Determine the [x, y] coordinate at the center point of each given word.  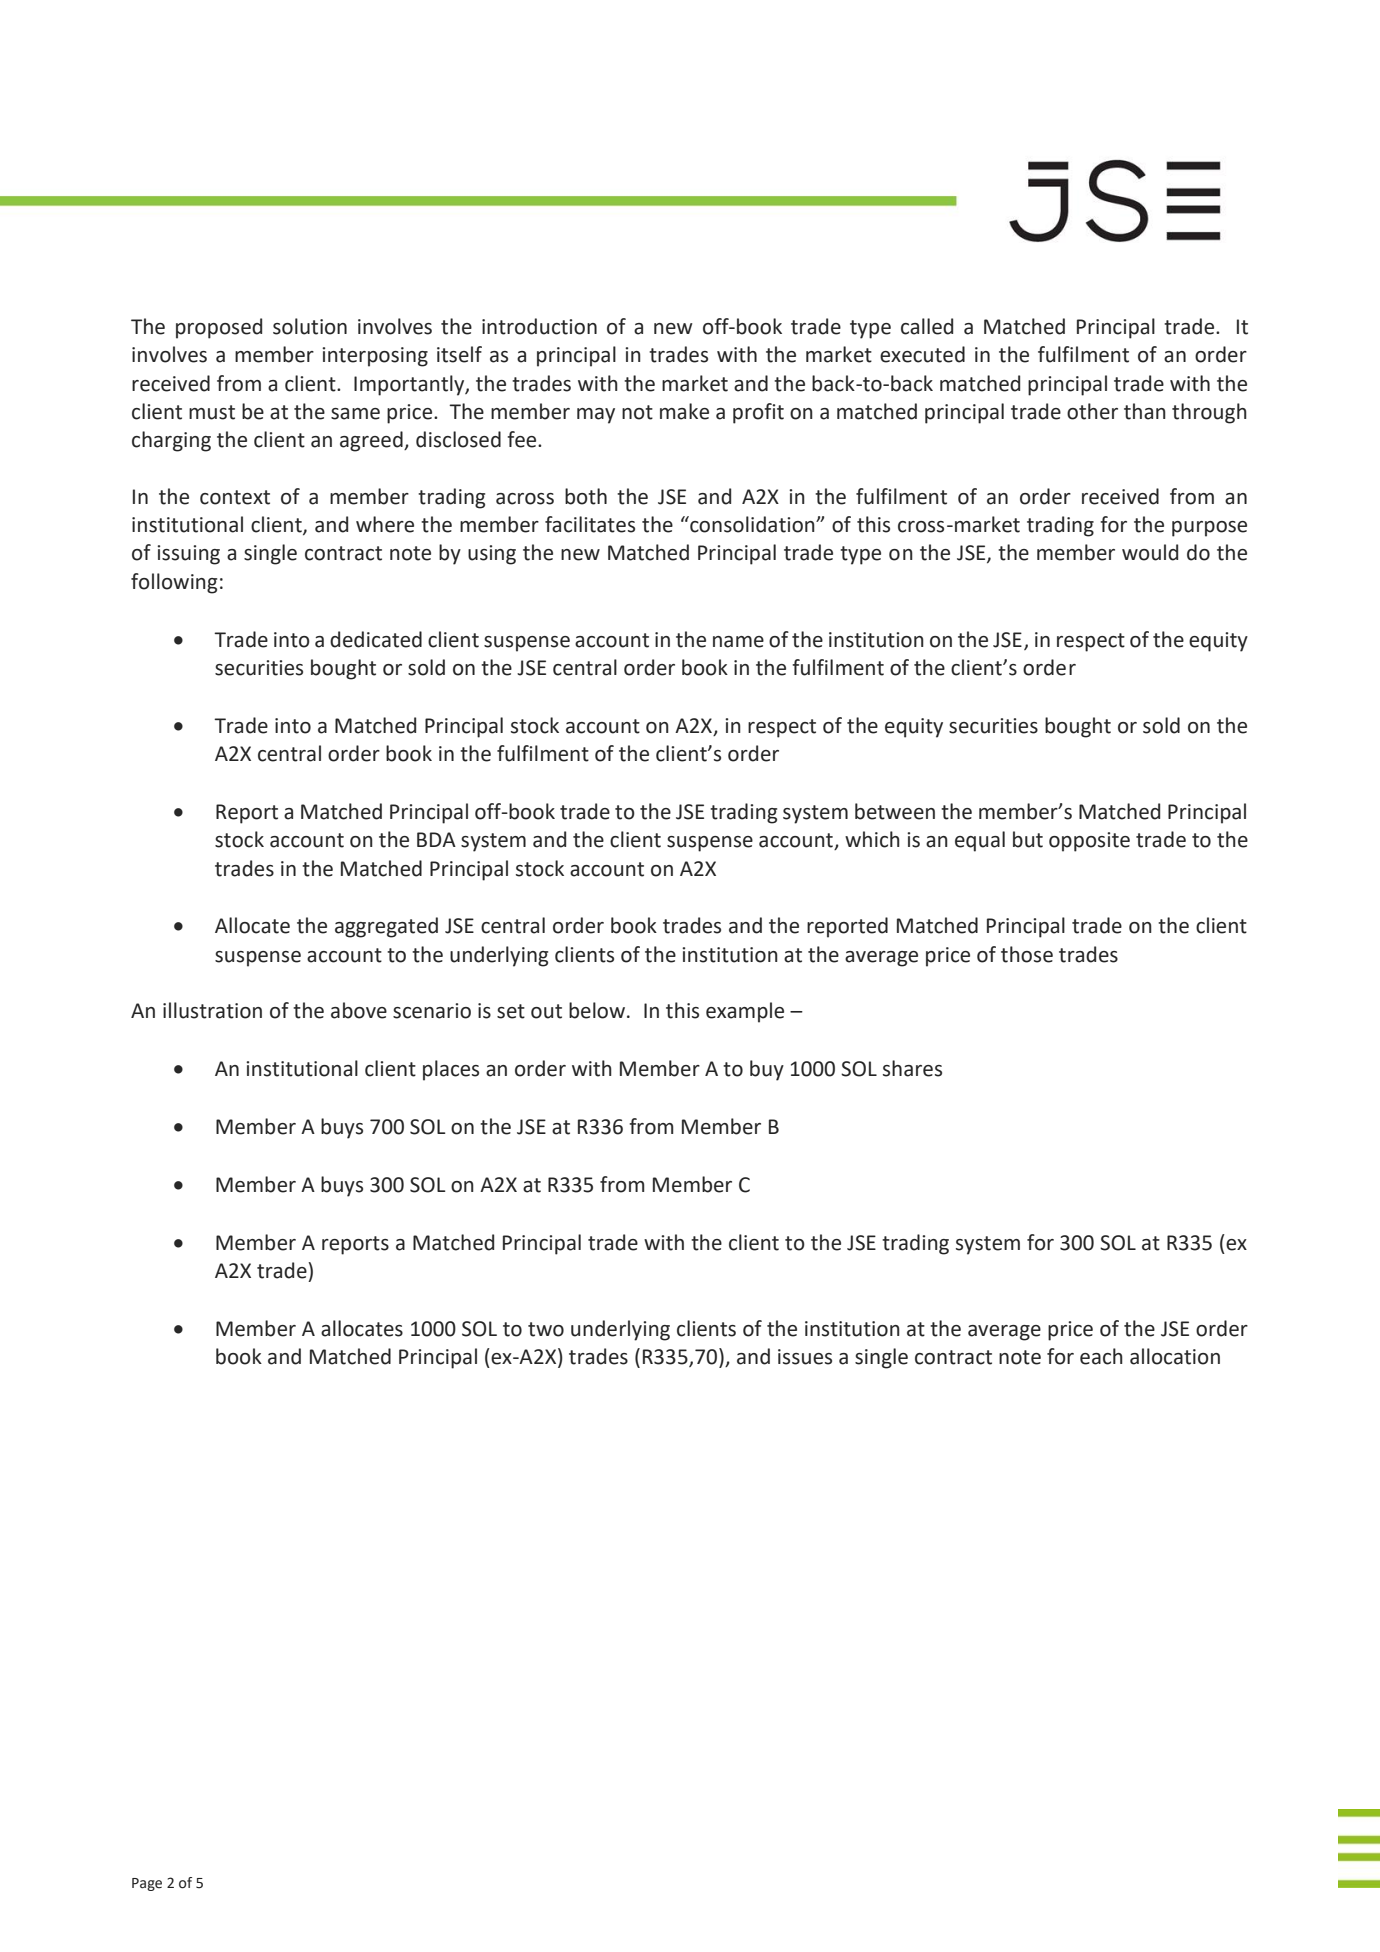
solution [310, 326]
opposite [1089, 842]
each [1101, 1356]
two [546, 1329]
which [872, 839]
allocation [1175, 1356]
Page [147, 1884]
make [684, 411]
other [1092, 411]
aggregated [386, 927]
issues [805, 1357]
